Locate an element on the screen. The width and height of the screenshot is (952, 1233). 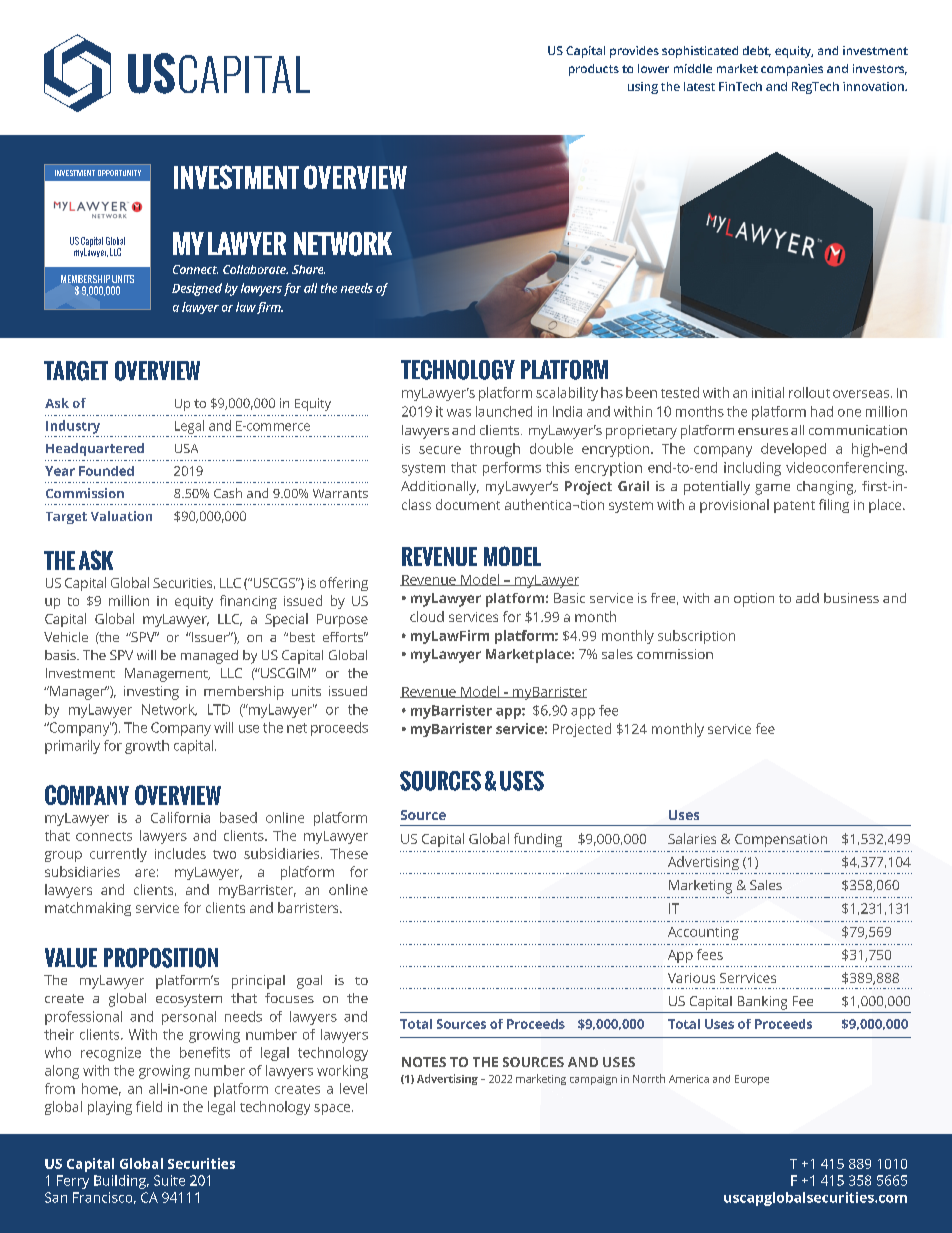
companies is located at coordinates (792, 70).
